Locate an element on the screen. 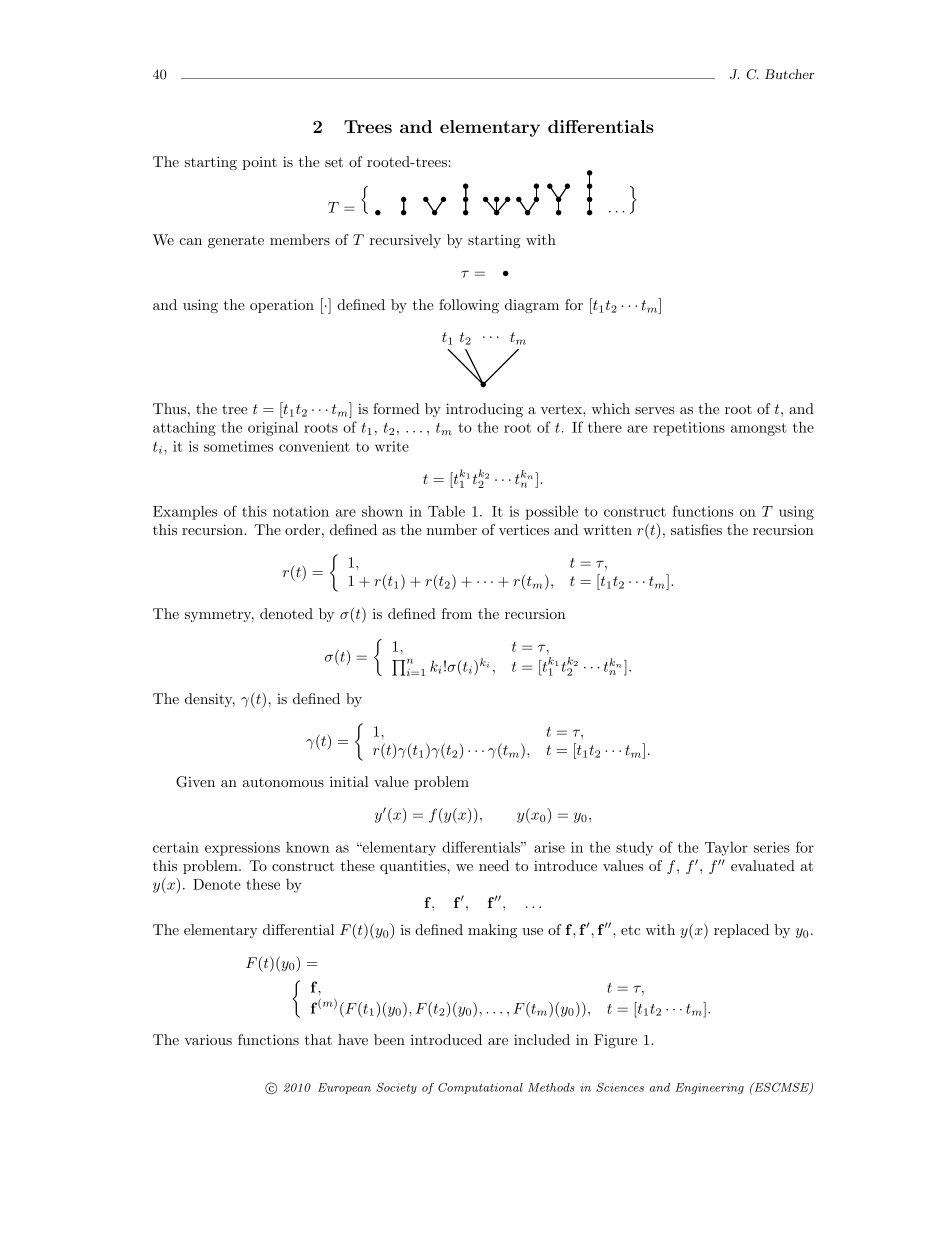 The width and height of the screenshot is (952, 1233). point is located at coordinates (259, 163).
